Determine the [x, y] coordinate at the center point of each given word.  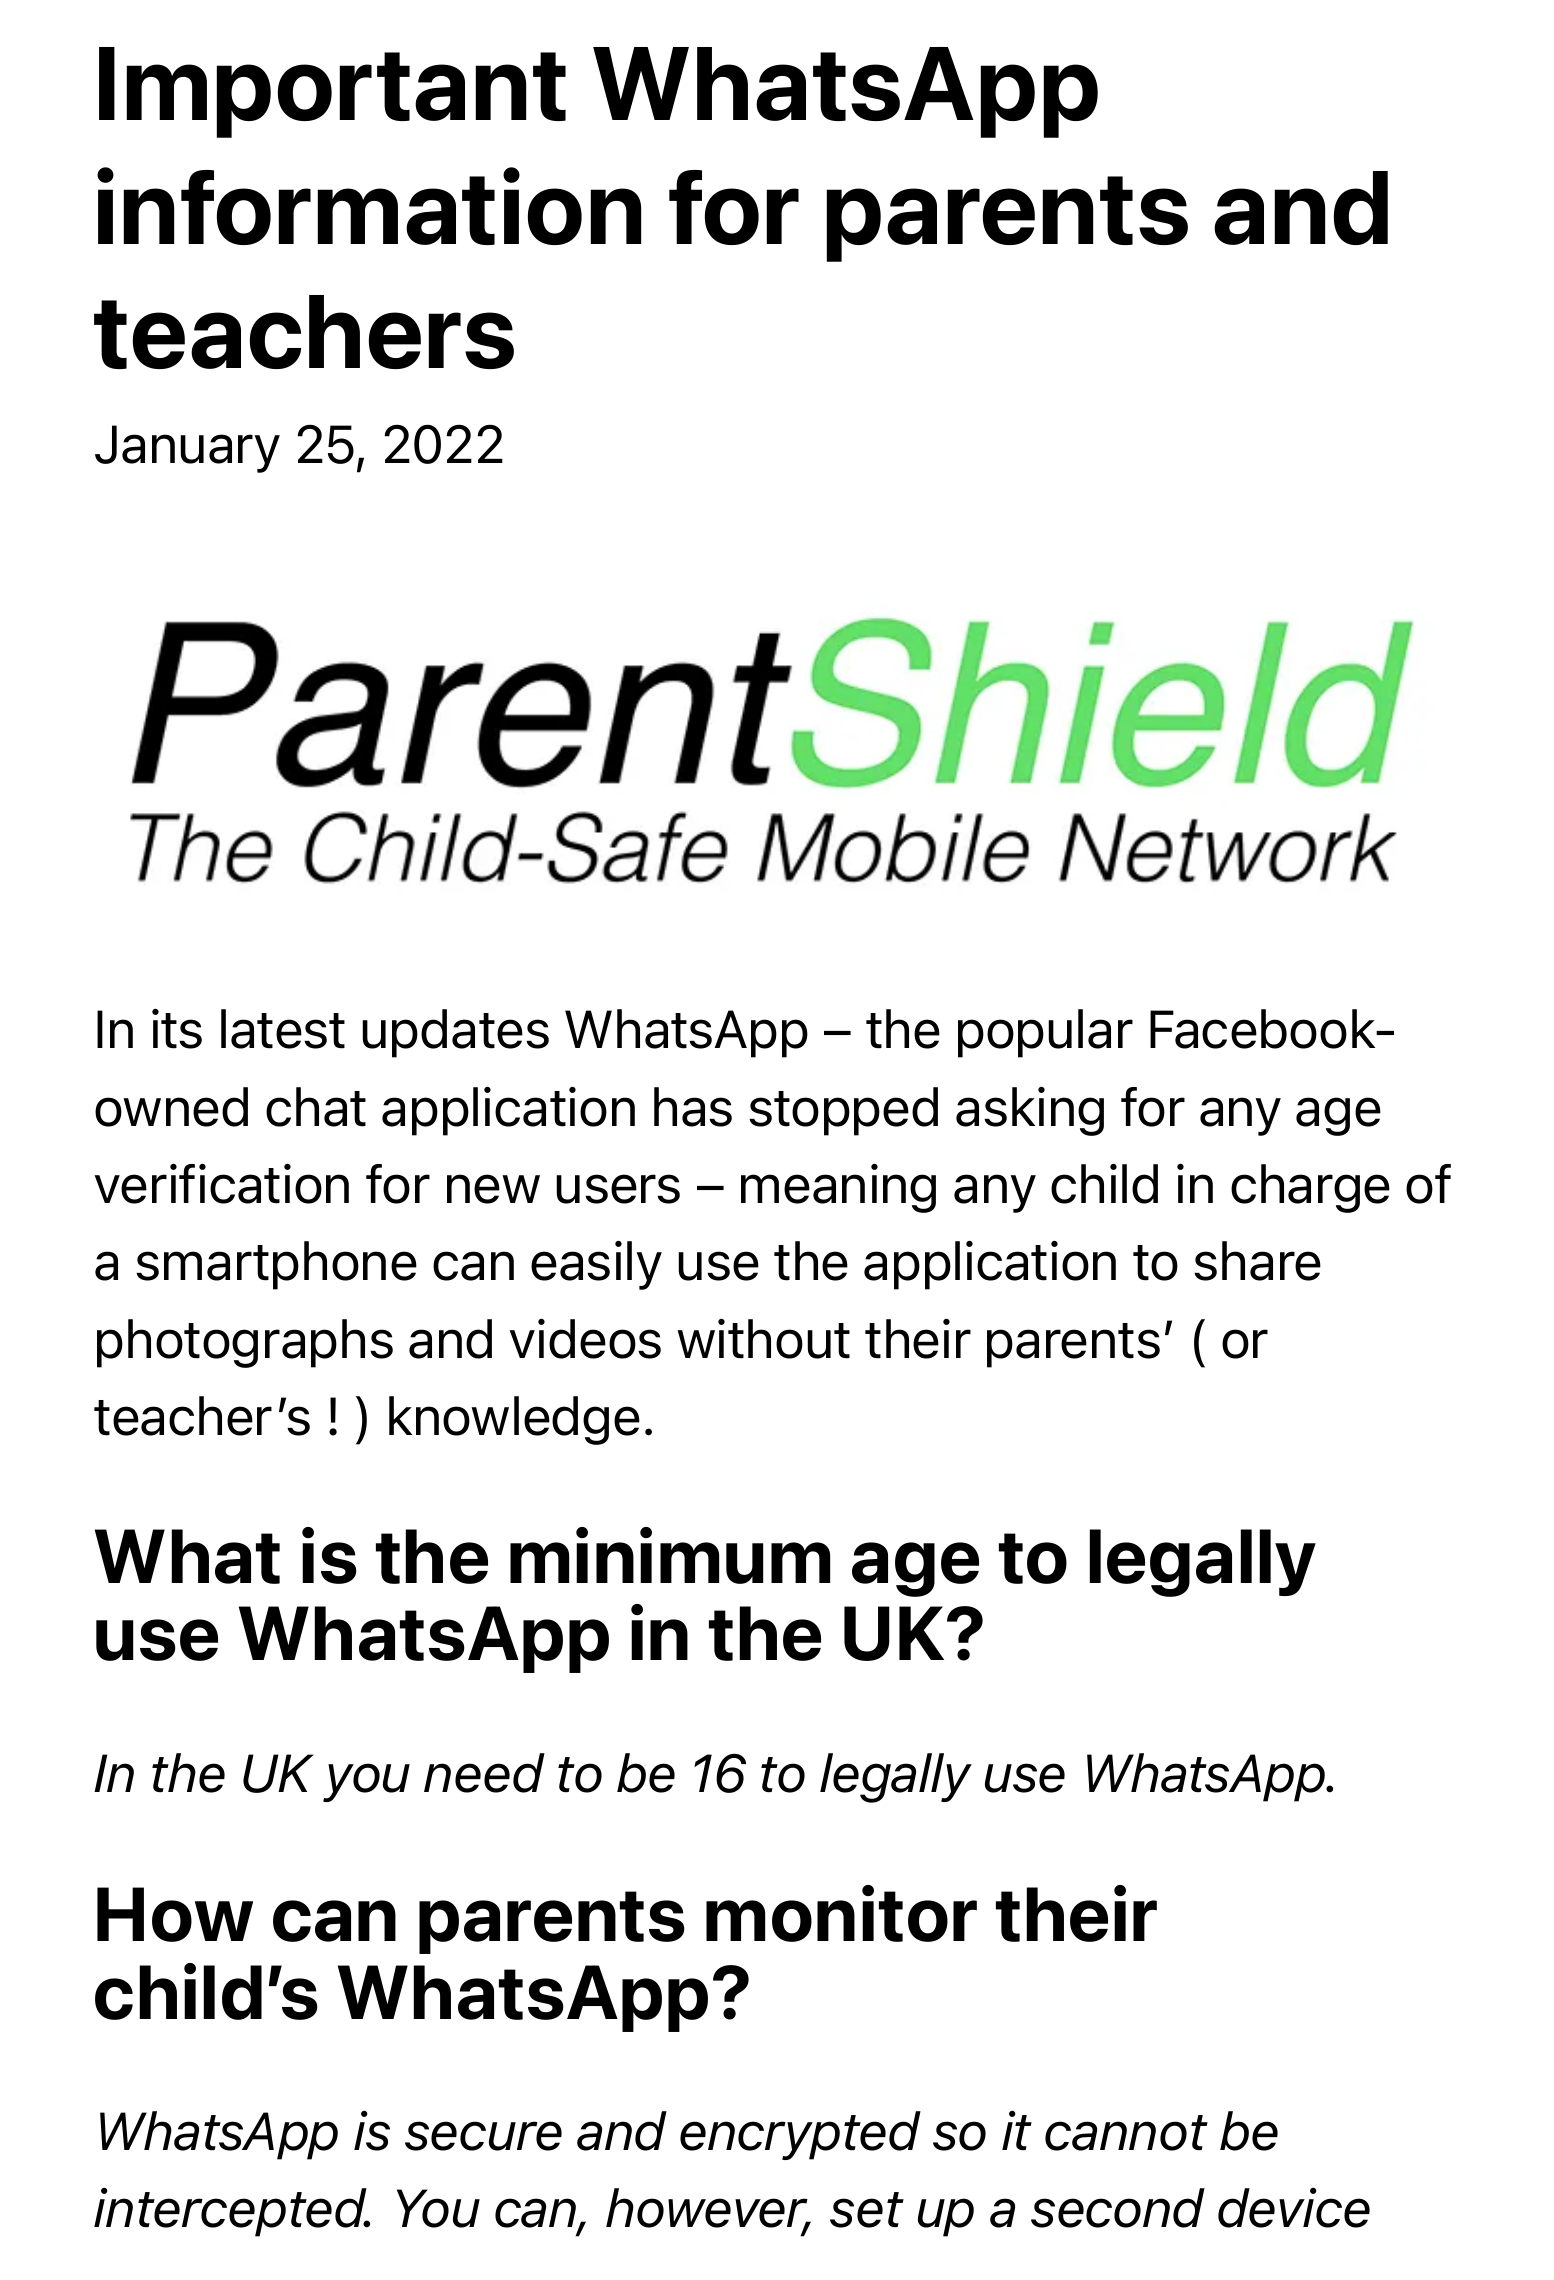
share [1257, 1261]
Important [332, 92]
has [693, 1107]
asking [1030, 1111]
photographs [245, 1343]
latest [283, 1029]
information [369, 206]
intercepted [231, 2212]
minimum [670, 1555]
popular [1045, 1033]
